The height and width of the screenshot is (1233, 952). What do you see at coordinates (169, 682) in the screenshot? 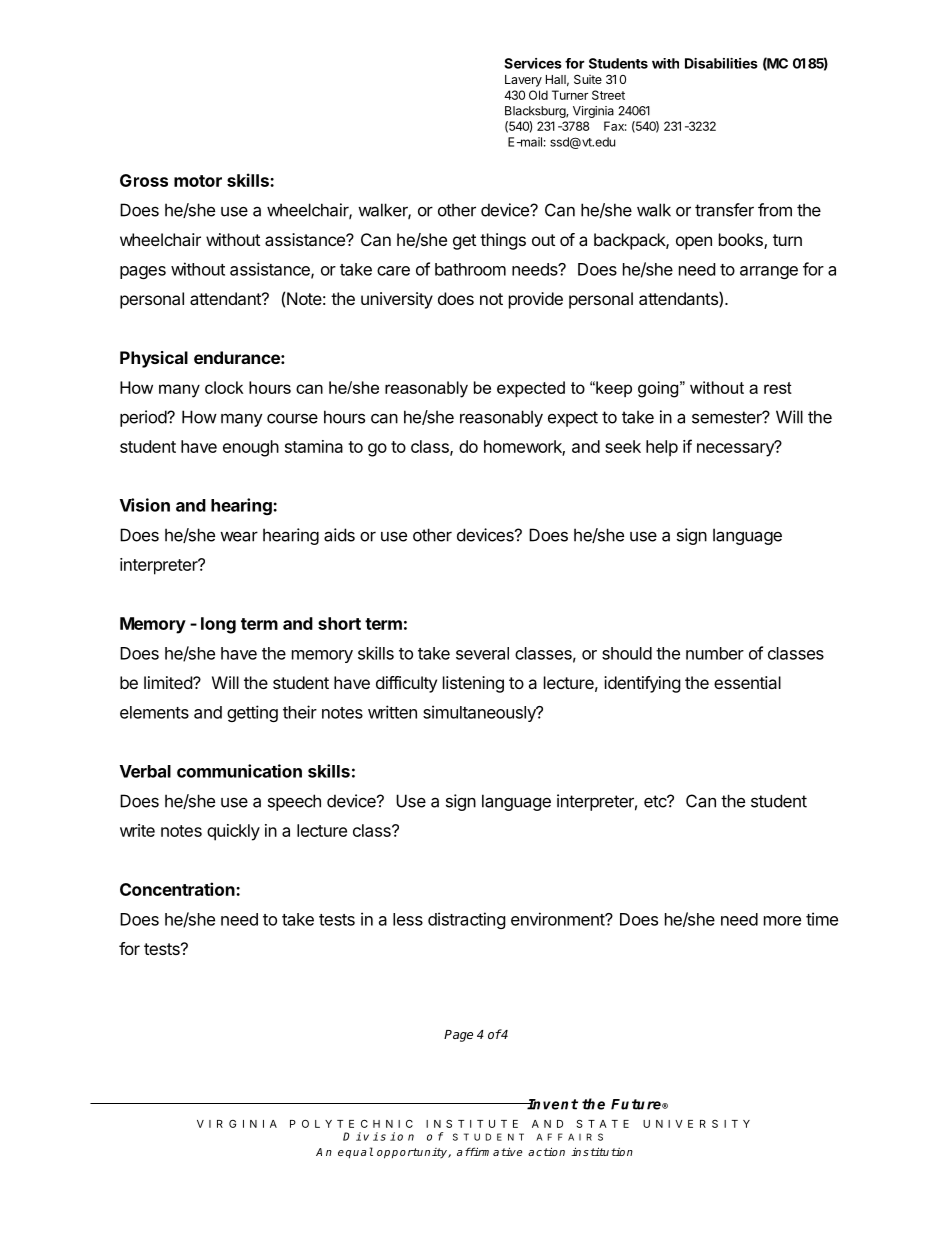
I see `limited` at bounding box center [169, 682].
